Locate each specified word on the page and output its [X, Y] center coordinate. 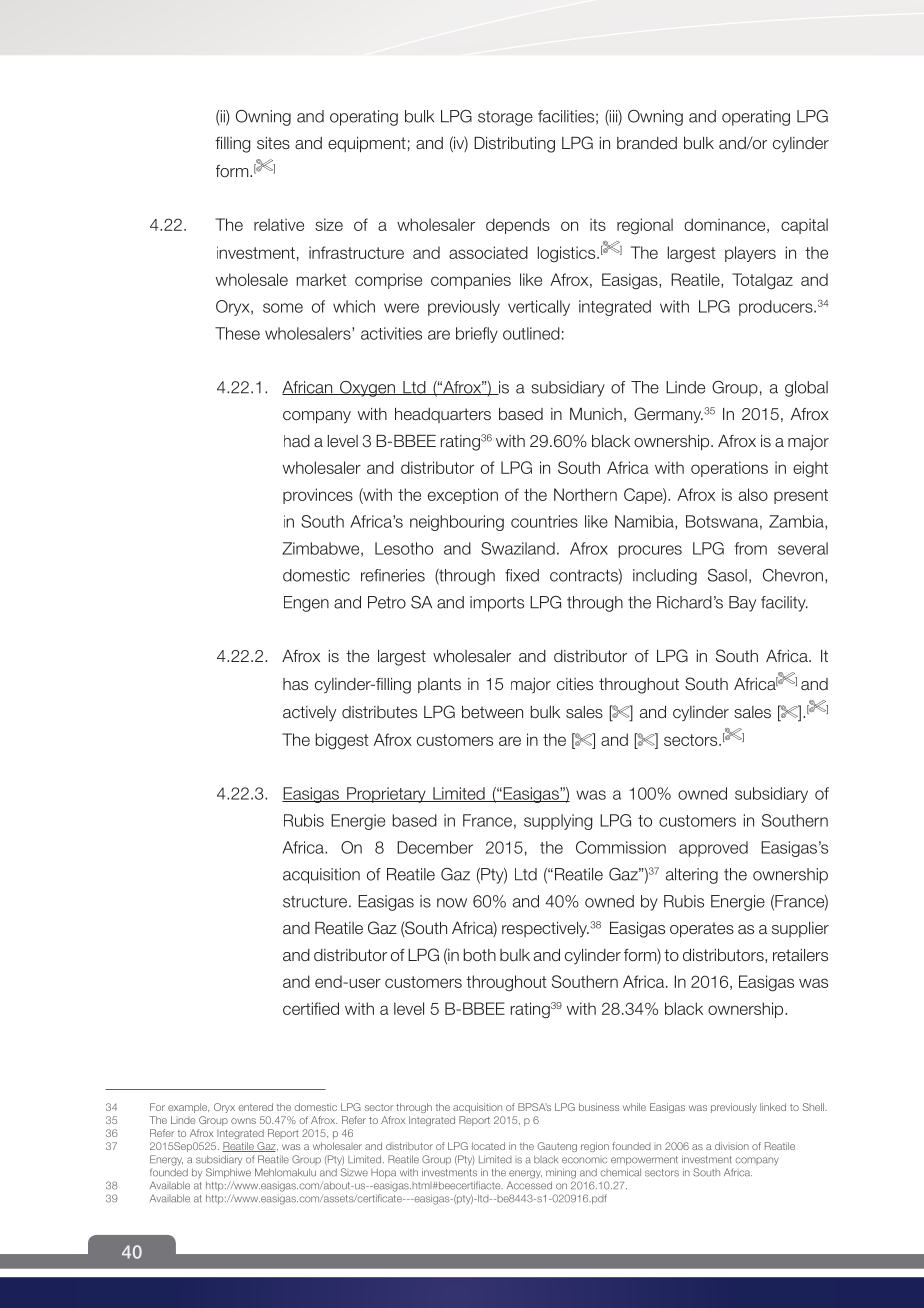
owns [243, 1121]
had [297, 441]
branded [647, 143]
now [452, 903]
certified [311, 1008]
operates [702, 930]
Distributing [514, 145]
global [806, 389]
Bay [742, 604]
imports [497, 604]
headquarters [443, 415]
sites [273, 143]
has [295, 684]
